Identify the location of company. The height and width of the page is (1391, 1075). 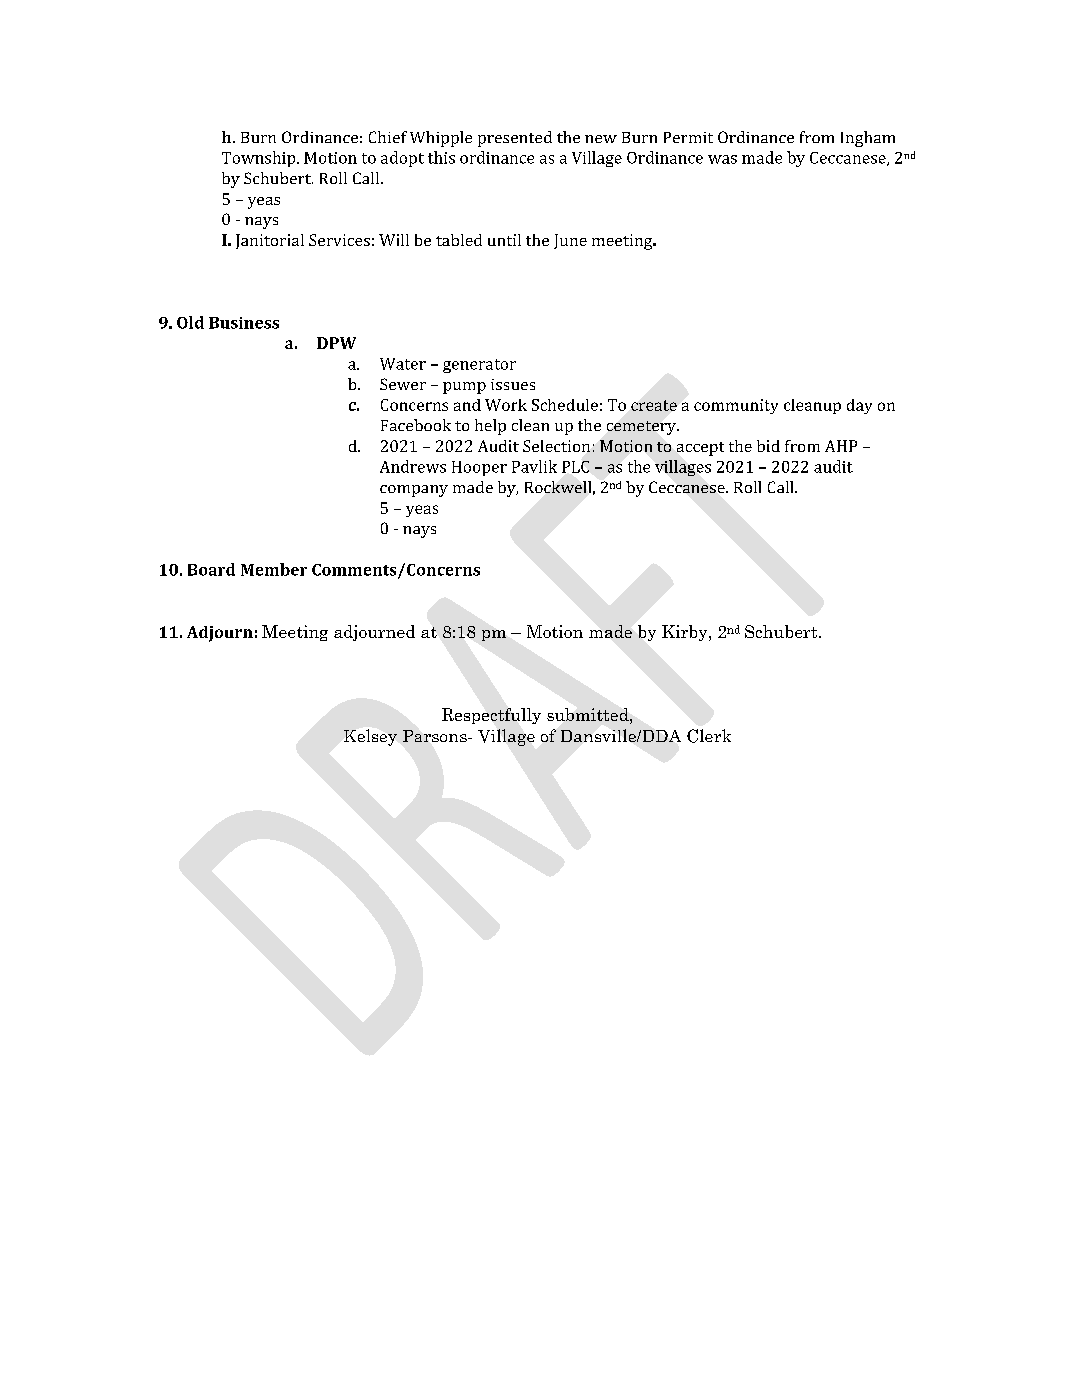
(414, 491).
